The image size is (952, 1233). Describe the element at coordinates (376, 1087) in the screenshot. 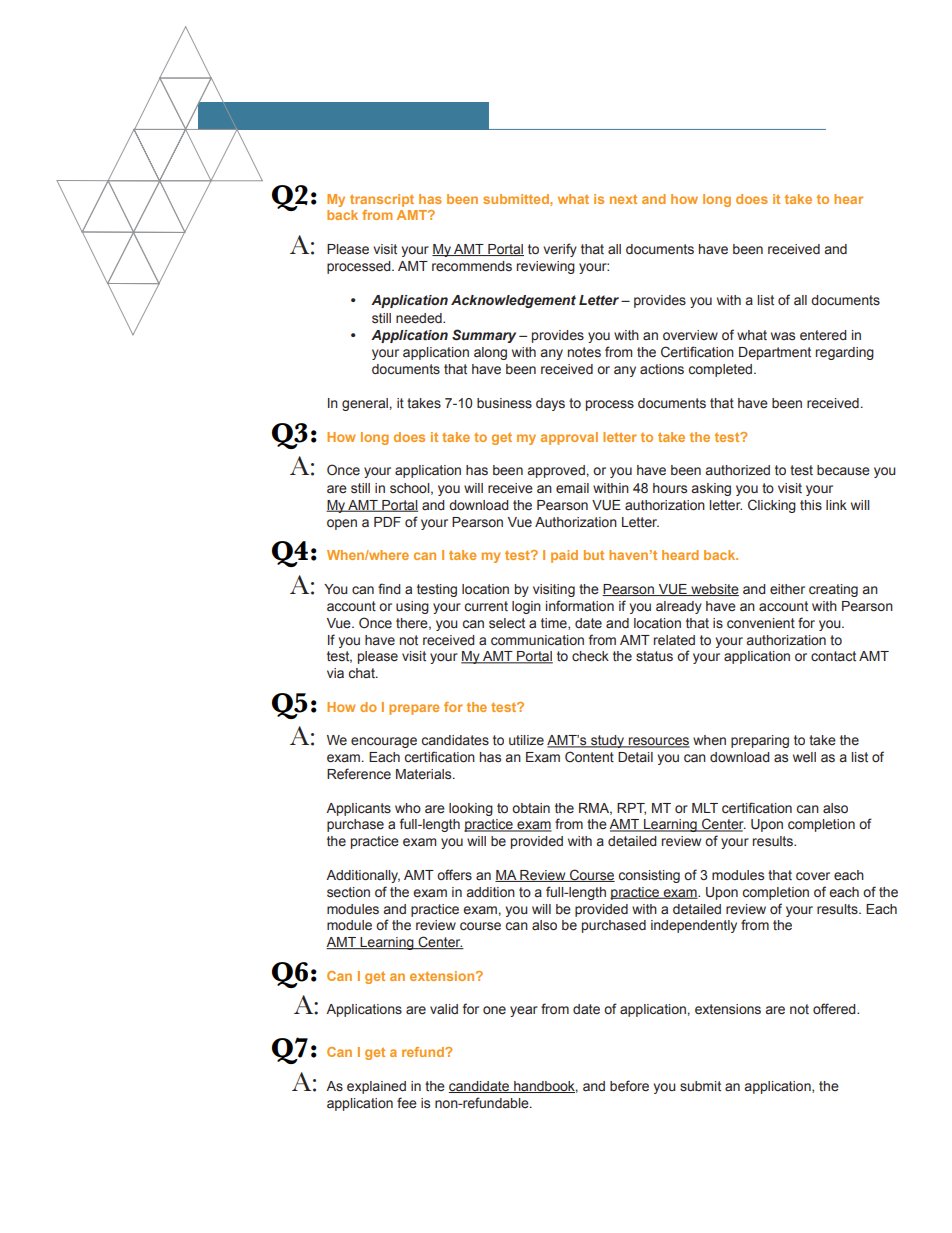

I see `explained` at that location.
